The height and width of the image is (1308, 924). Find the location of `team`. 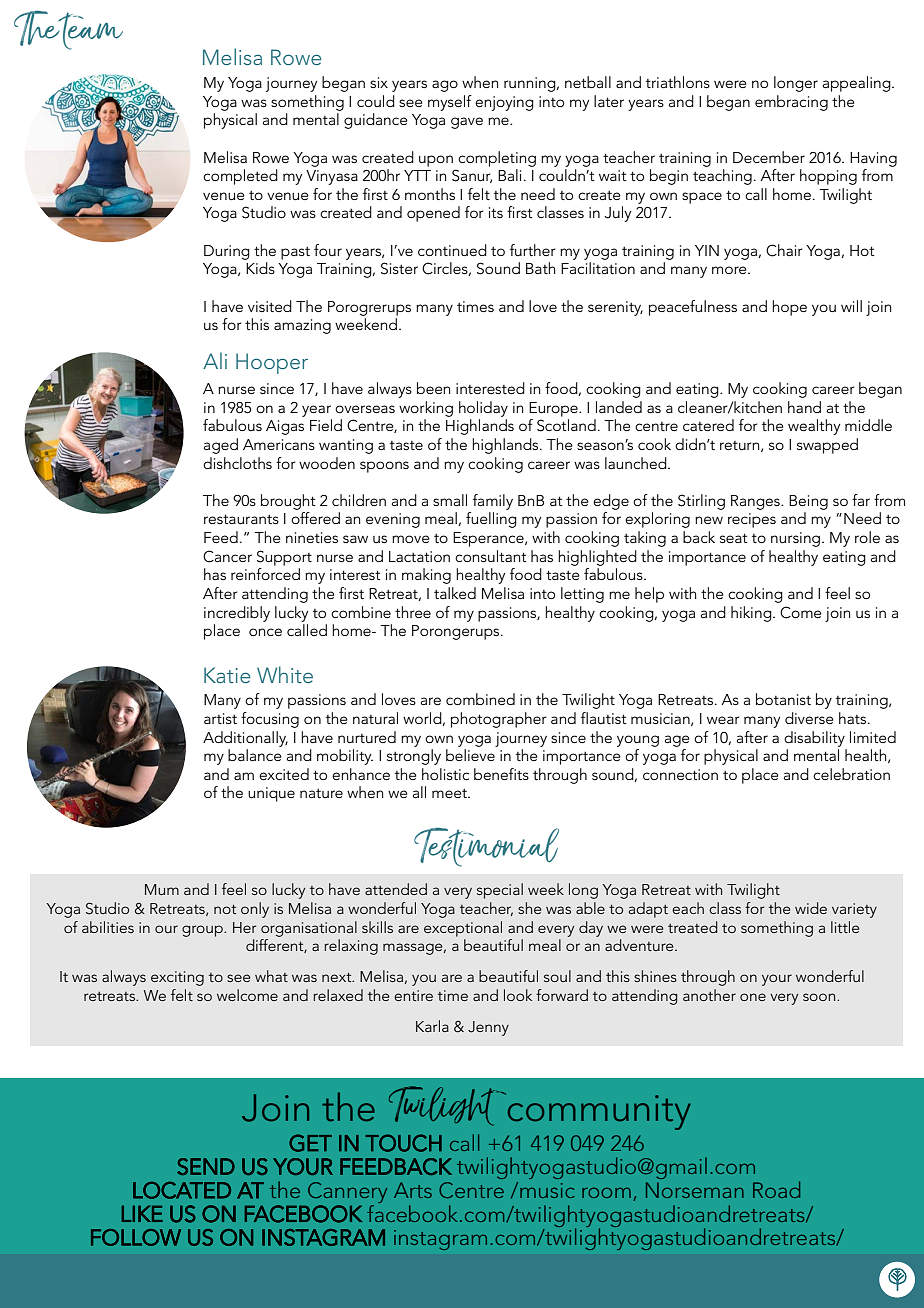

team is located at coordinates (89, 31).
